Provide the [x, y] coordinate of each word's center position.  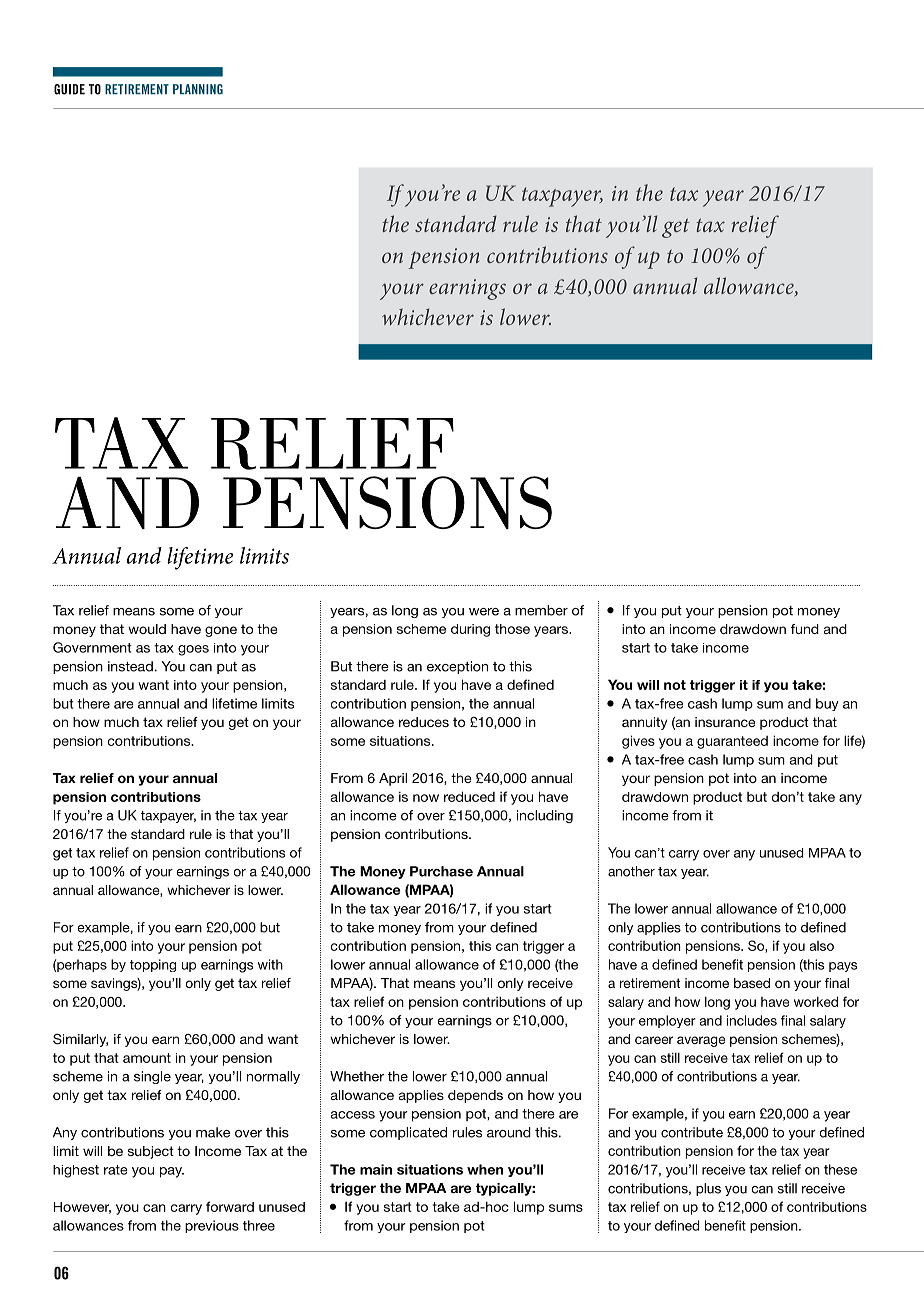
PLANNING [198, 89]
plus [708, 1189]
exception [457, 667]
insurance [725, 722]
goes [193, 650]
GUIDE [69, 89]
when [485, 1169]
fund [805, 629]
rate [116, 1170]
